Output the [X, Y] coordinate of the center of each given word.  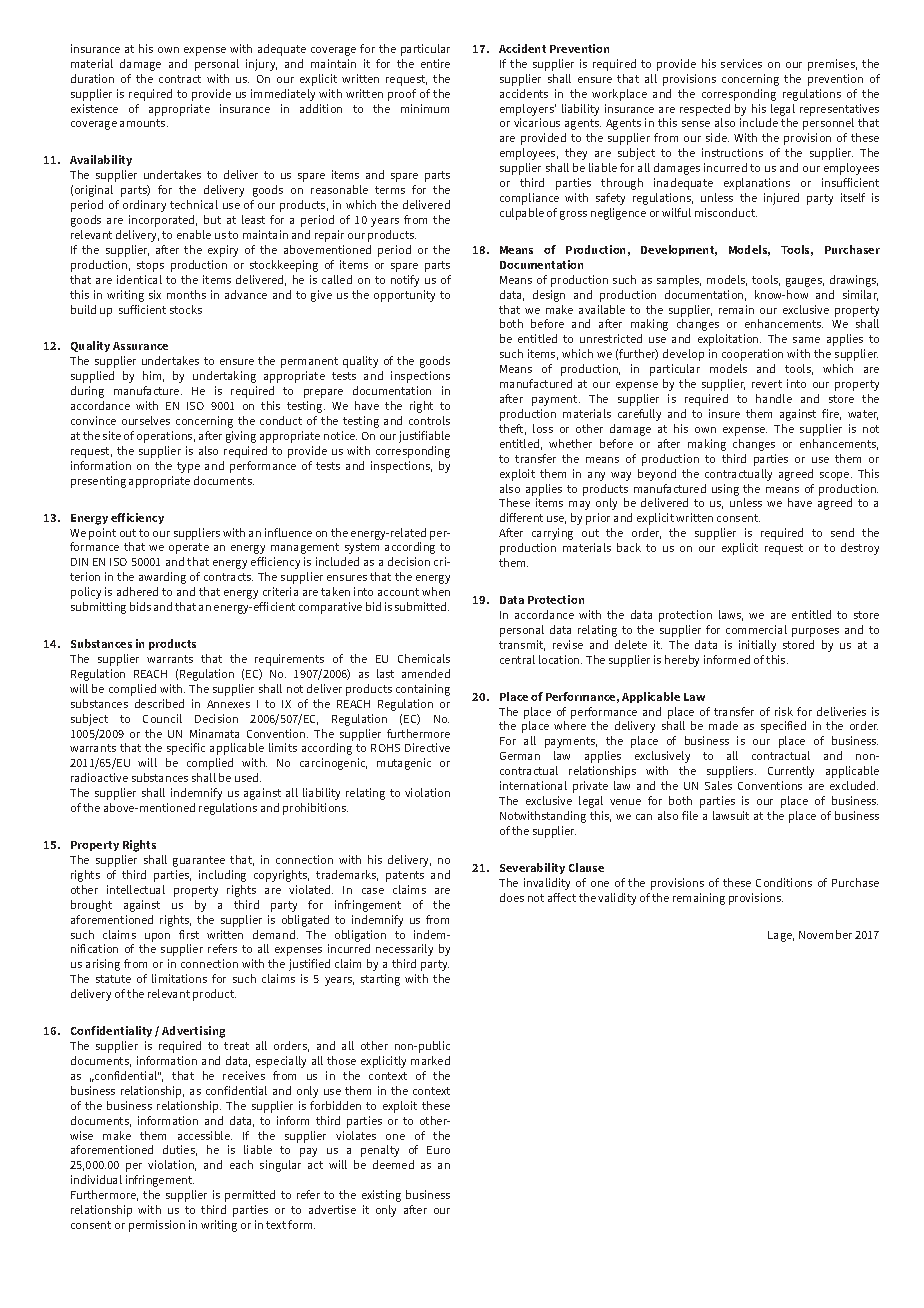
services [741, 63]
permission [157, 1226]
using [725, 490]
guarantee [199, 861]
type [188, 467]
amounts [144, 123]
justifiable [424, 437]
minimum [425, 108]
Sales [718, 785]
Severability [532, 868]
